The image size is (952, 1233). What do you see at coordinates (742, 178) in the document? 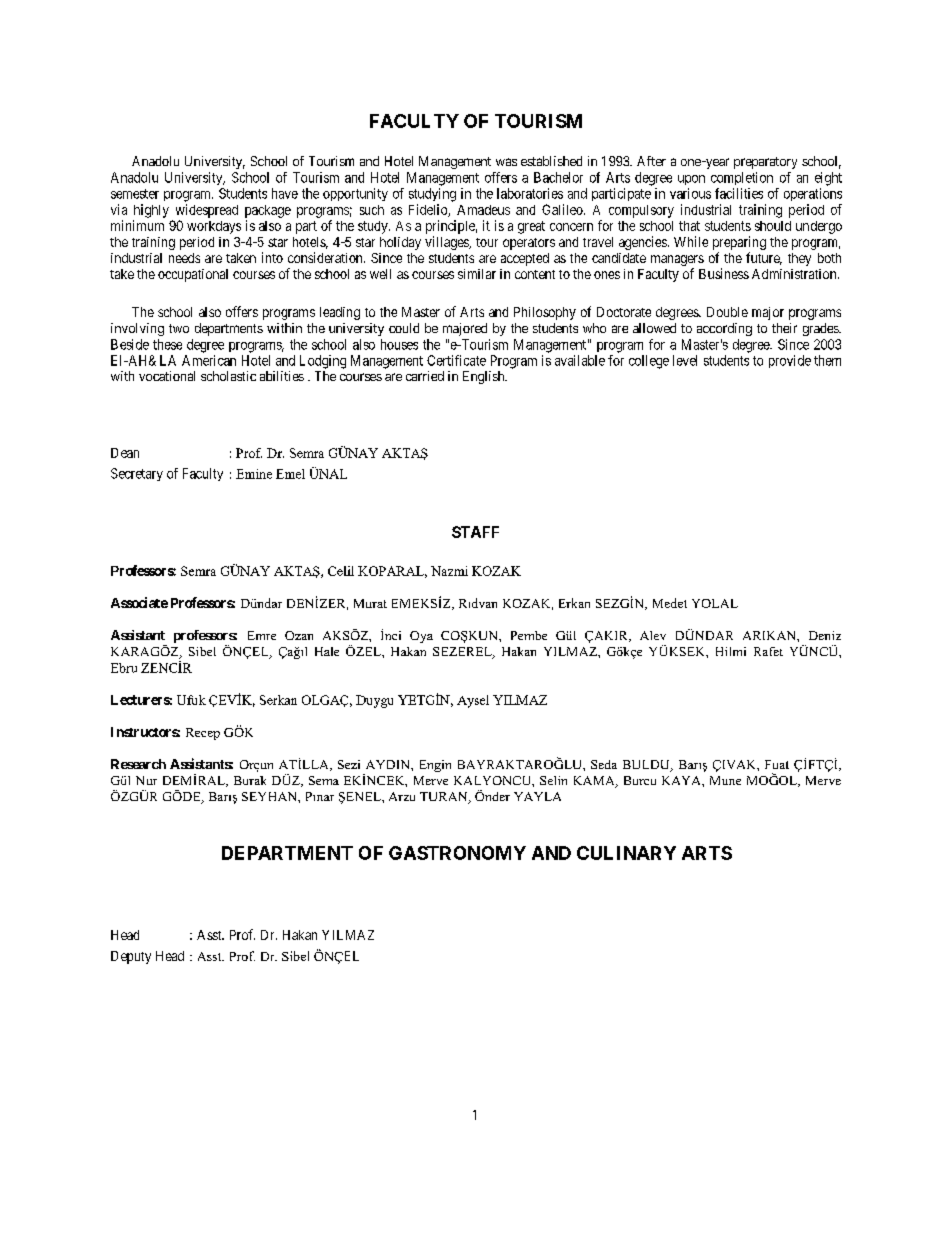
I see `completion` at bounding box center [742, 178].
